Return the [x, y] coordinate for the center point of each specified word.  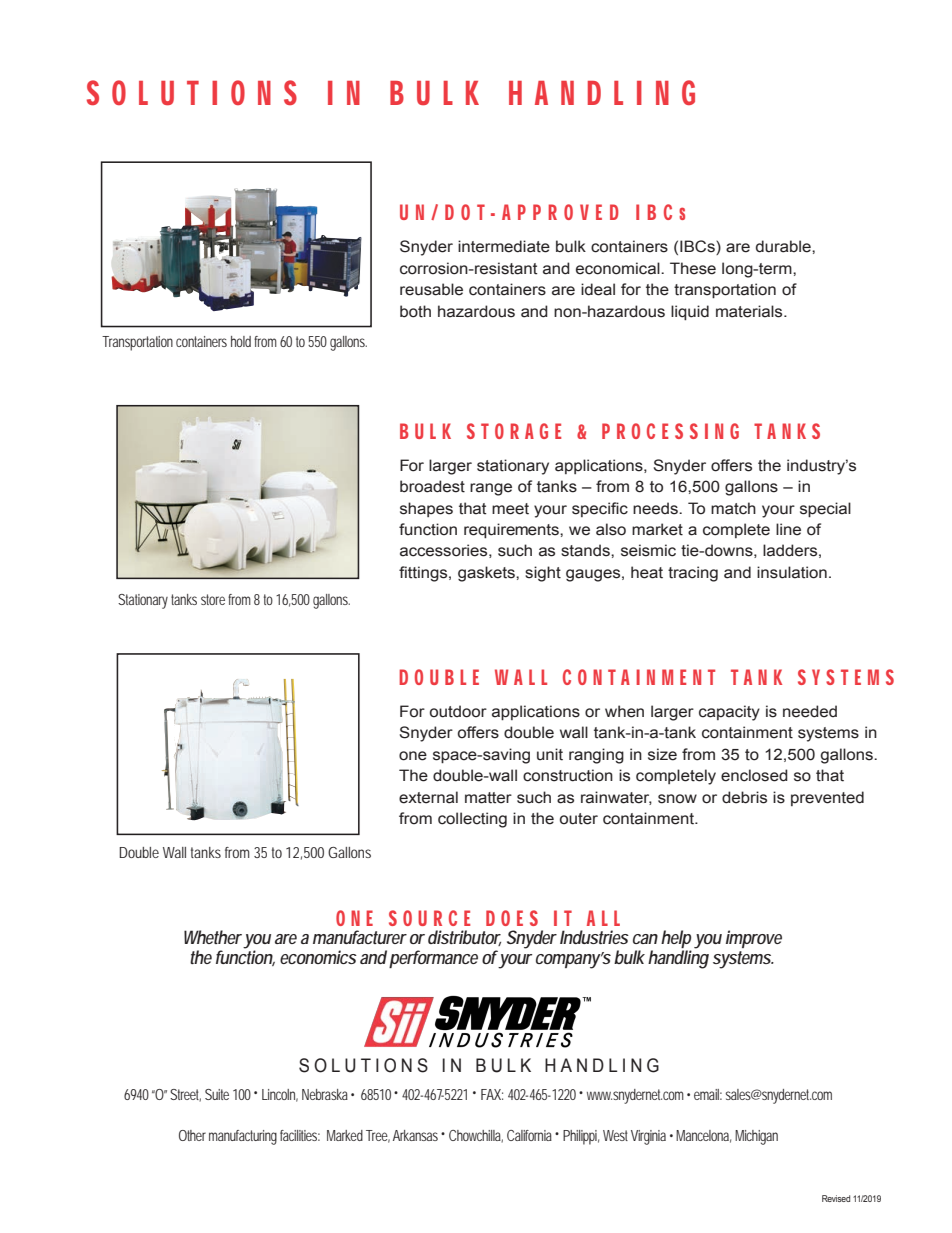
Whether [213, 937]
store [213, 599]
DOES [512, 918]
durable [784, 246]
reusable [431, 289]
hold [241, 341]
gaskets [487, 574]
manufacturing [243, 1137]
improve [754, 939]
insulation [792, 572]
